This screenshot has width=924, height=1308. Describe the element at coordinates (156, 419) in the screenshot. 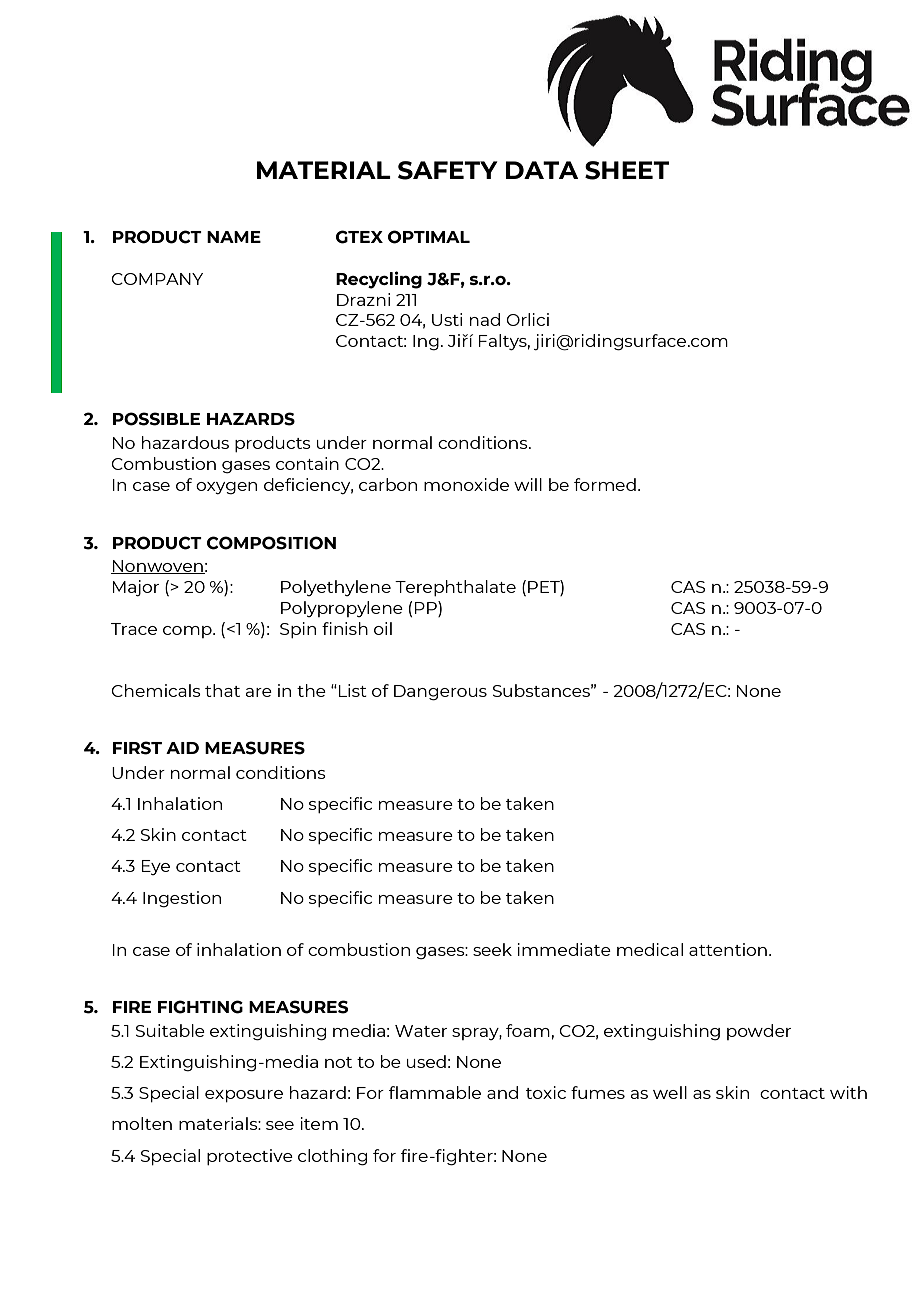

I see `POSSIBLE` at that location.
